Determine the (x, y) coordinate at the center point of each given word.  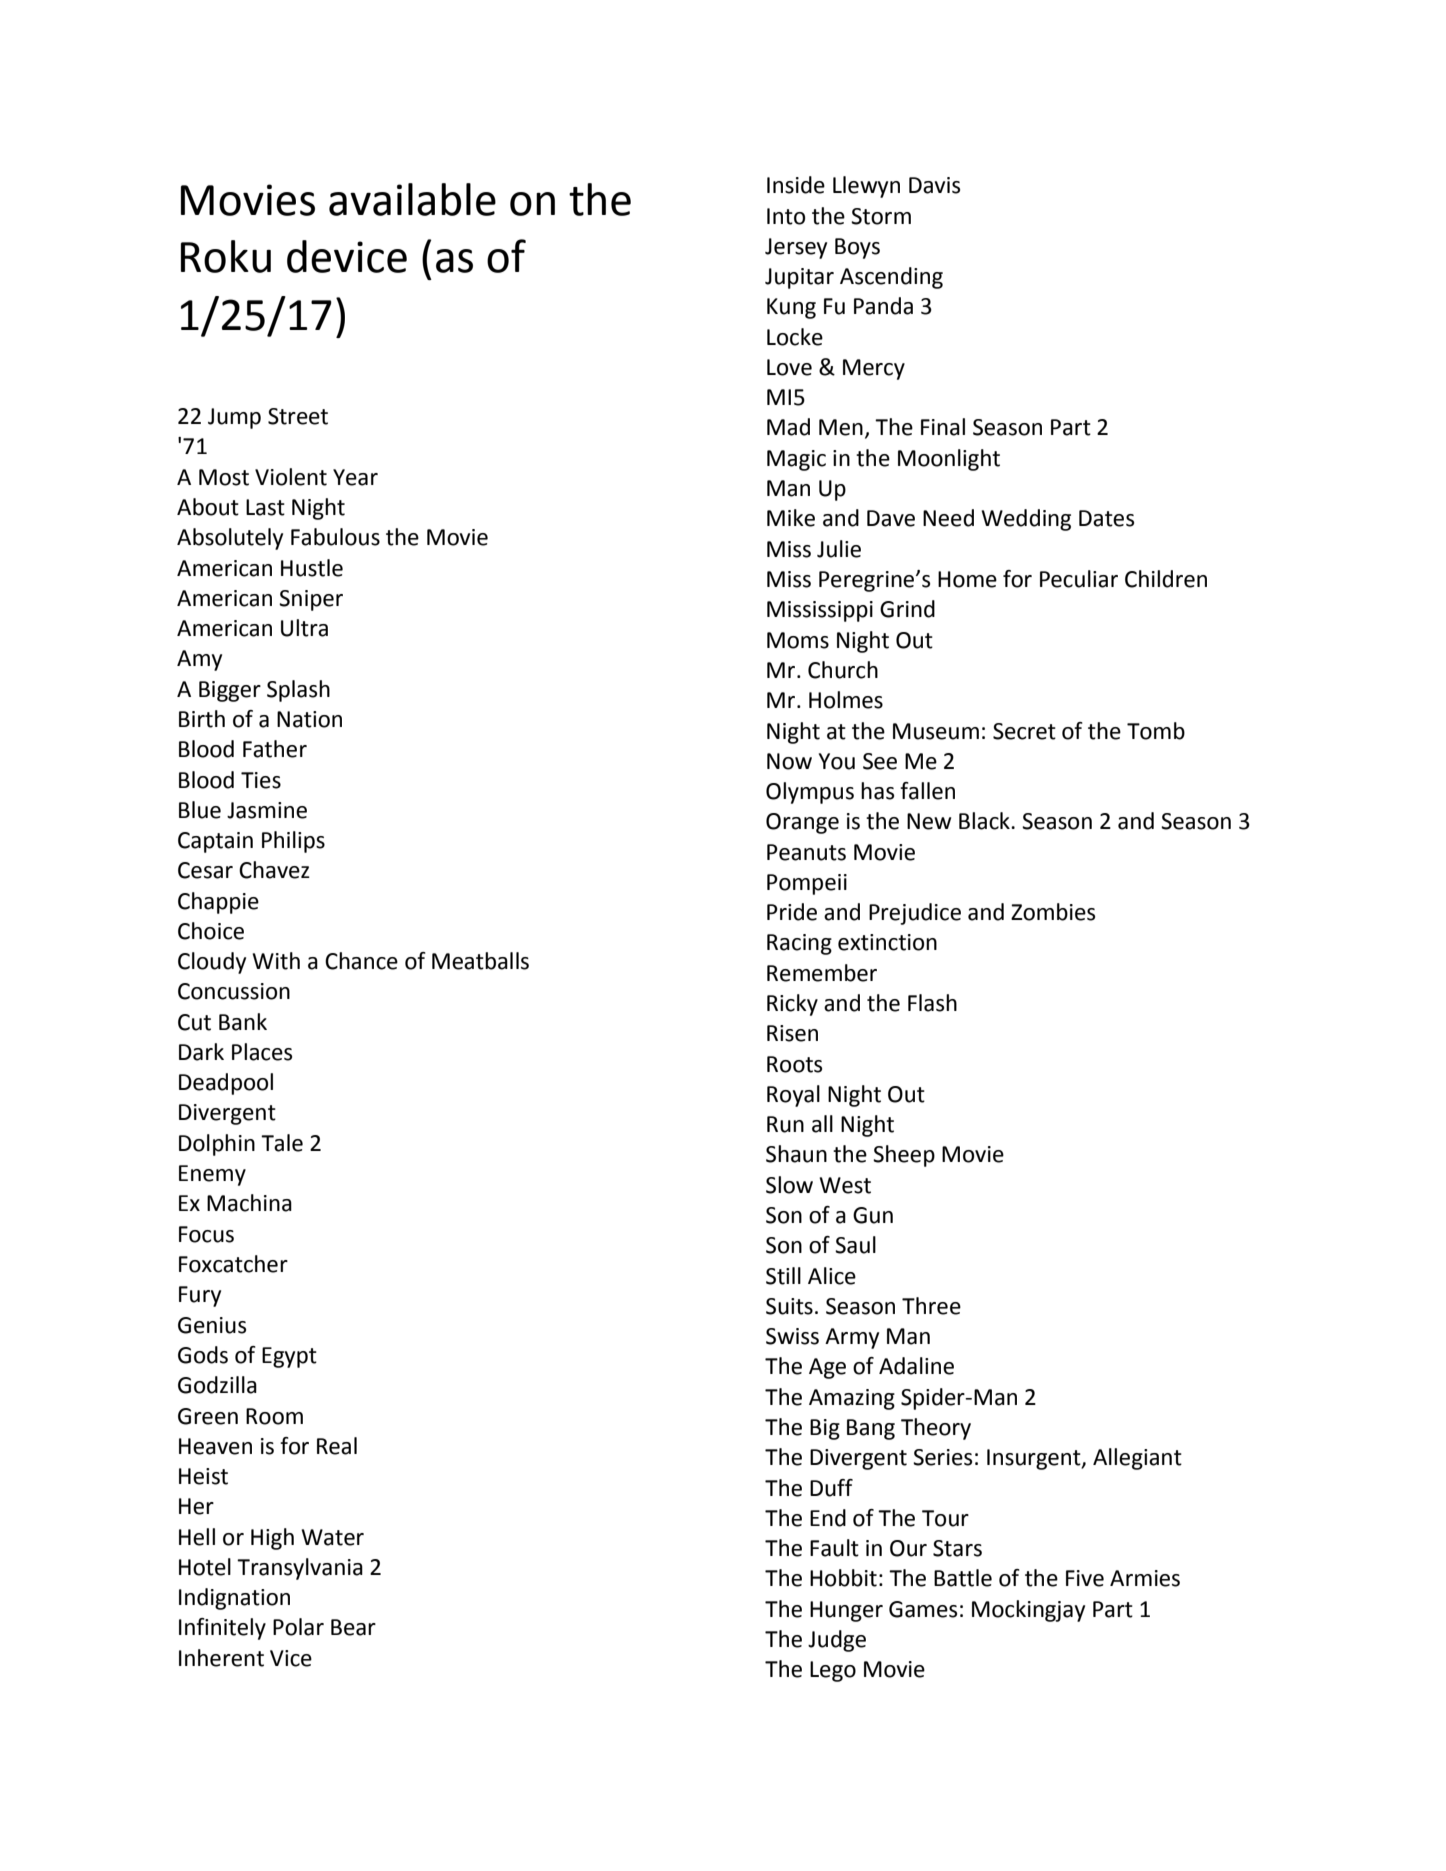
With (276, 961)
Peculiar (1079, 579)
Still (783, 1276)
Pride (792, 912)
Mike (791, 518)
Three (931, 1306)
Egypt (289, 1357)
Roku (226, 256)
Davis (934, 185)
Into (786, 216)
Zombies (1053, 912)
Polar (298, 1627)
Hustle (312, 568)
